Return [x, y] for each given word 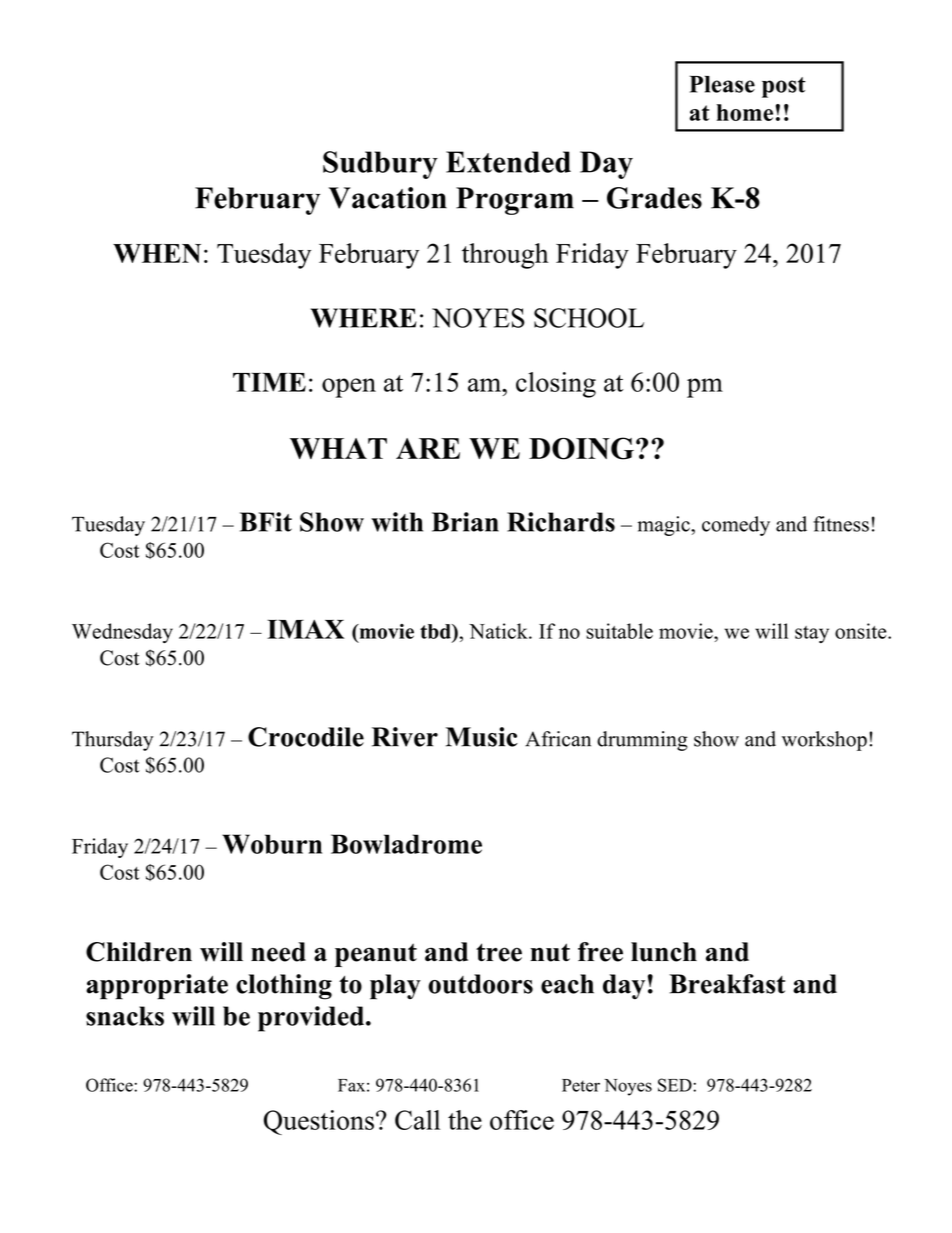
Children [139, 952]
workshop [824, 741]
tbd [436, 631]
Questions [319, 1122]
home [745, 112]
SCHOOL [589, 318]
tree [499, 952]
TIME [269, 382]
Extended [508, 162]
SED [676, 1085]
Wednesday [122, 633]
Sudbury [380, 165]
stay [812, 634]
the [465, 1120]
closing [556, 385]
